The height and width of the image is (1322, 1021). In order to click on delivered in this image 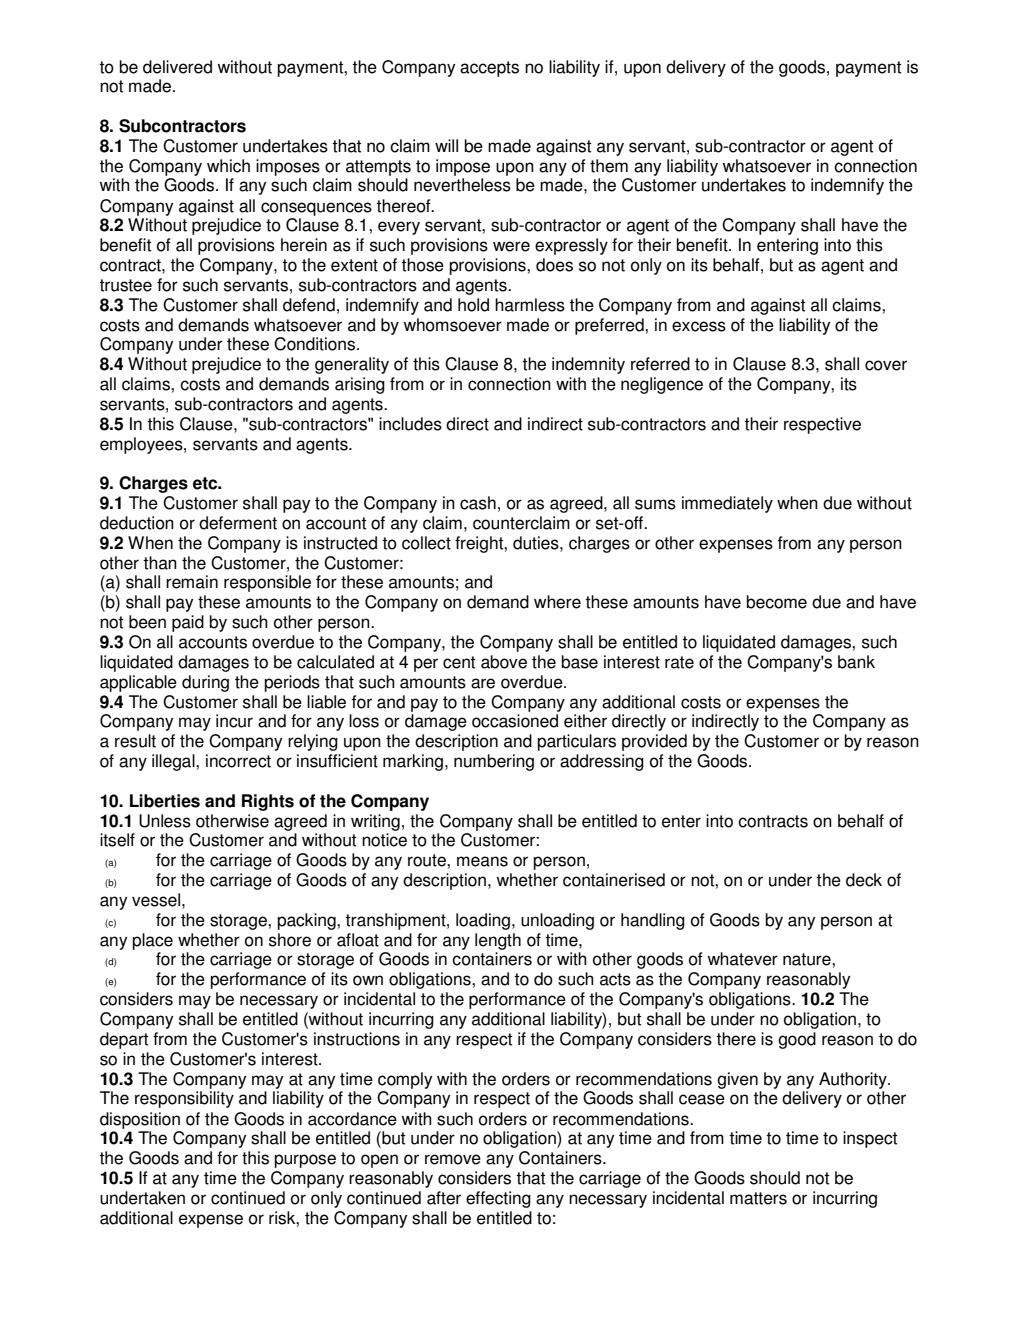, I will do `click(177, 67)`.
